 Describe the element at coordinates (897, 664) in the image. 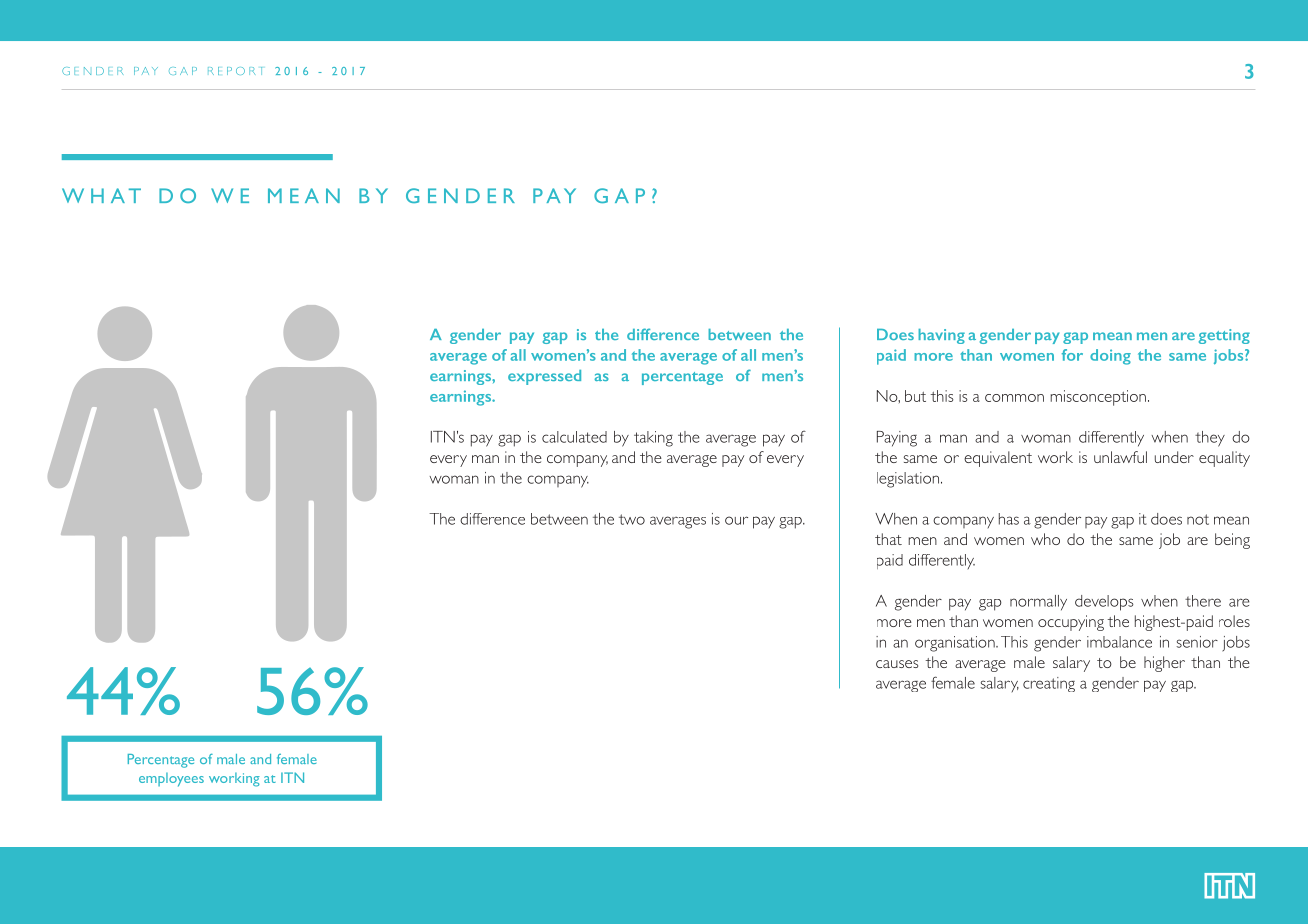

I see `causes` at that location.
